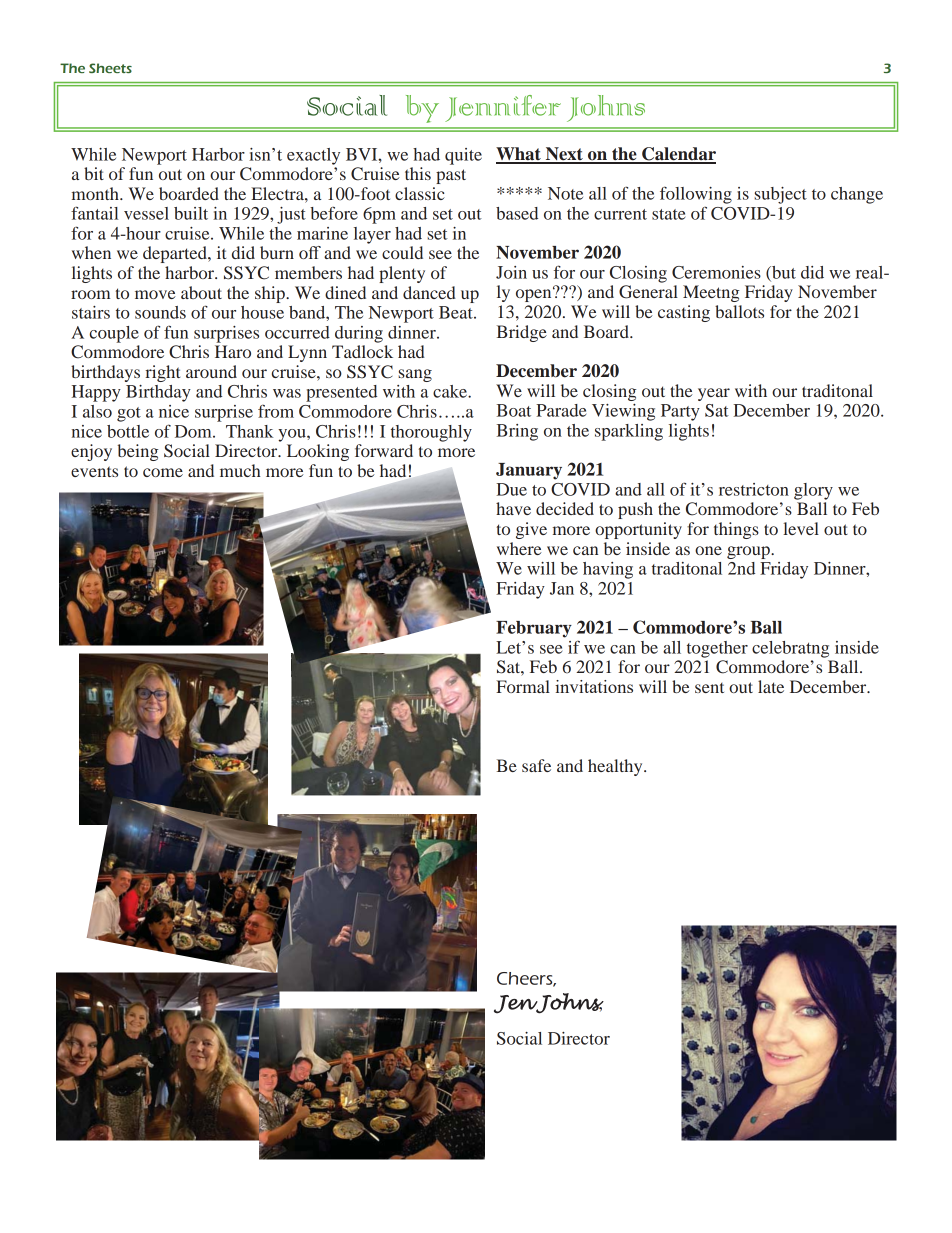 The image size is (952, 1233). Describe the element at coordinates (749, 552) in the screenshot. I see `group` at that location.
